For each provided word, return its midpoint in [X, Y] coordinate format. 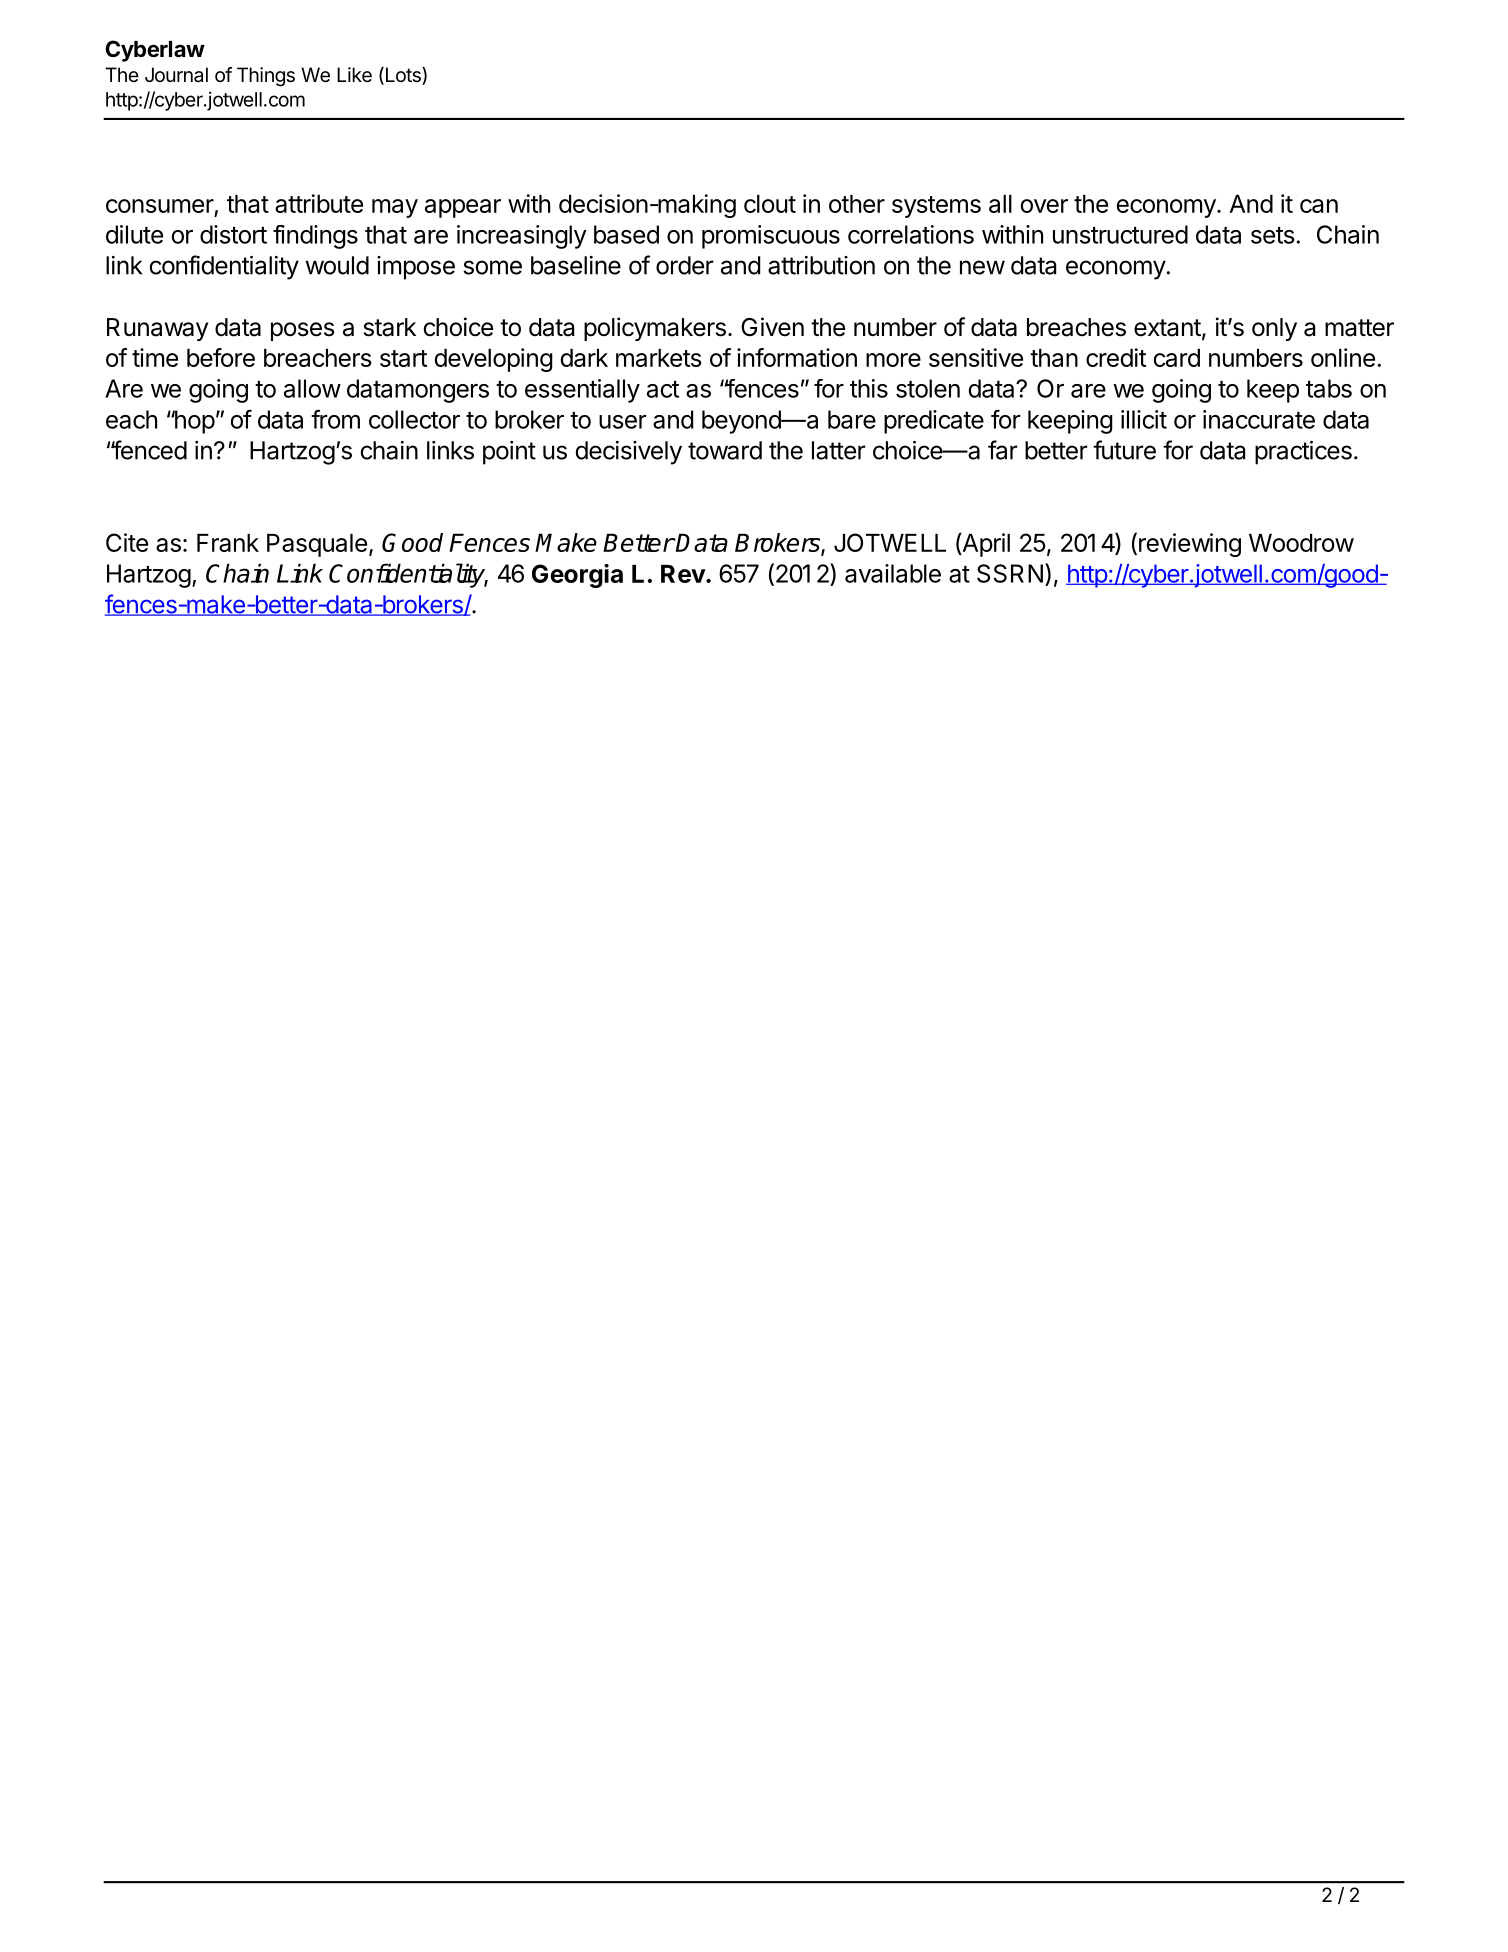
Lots [403, 76]
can [1319, 206]
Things [266, 77]
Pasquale [317, 545]
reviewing [1190, 545]
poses [303, 331]
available [893, 573]
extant [1167, 328]
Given [772, 327]
